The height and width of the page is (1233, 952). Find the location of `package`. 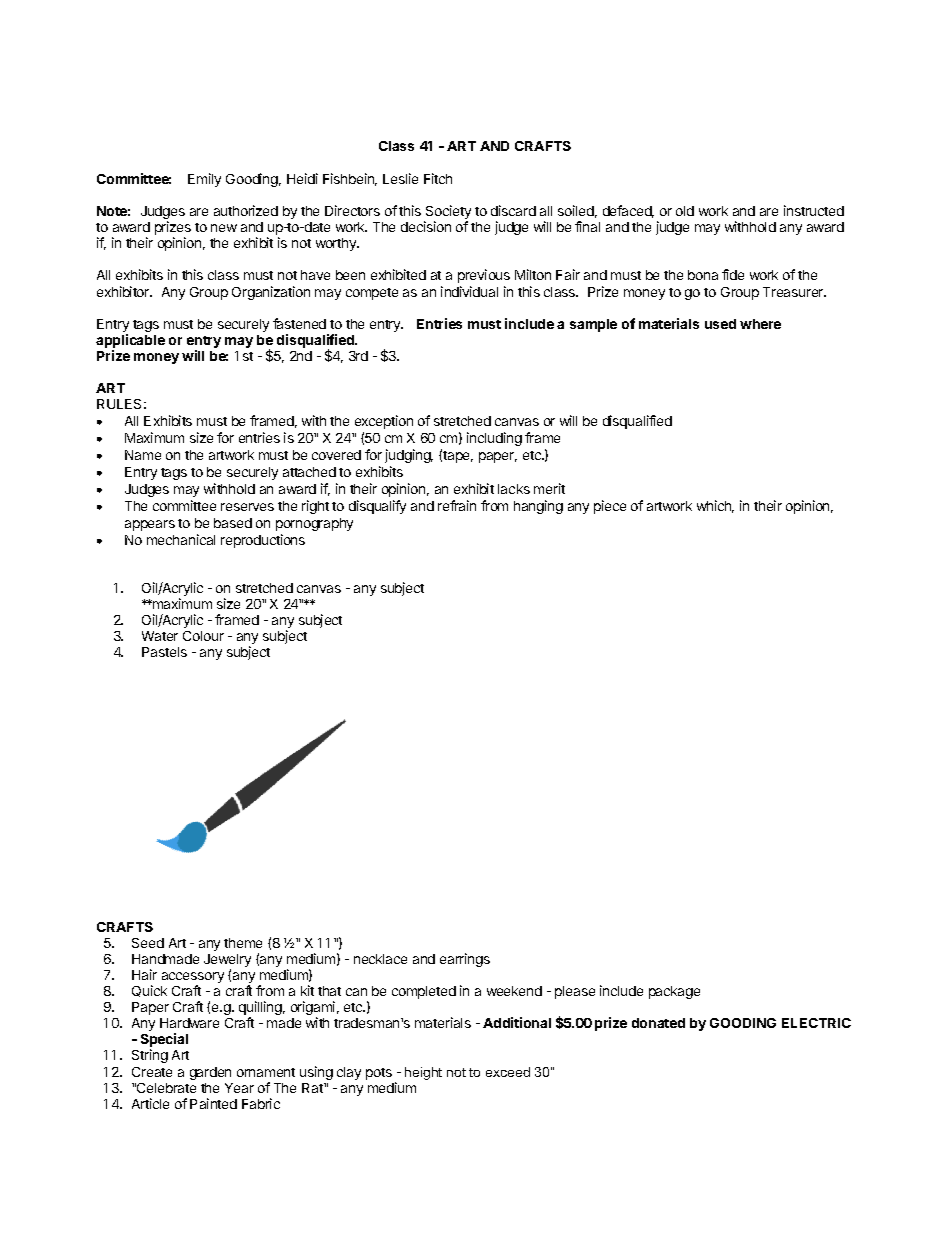

package is located at coordinates (674, 992).
